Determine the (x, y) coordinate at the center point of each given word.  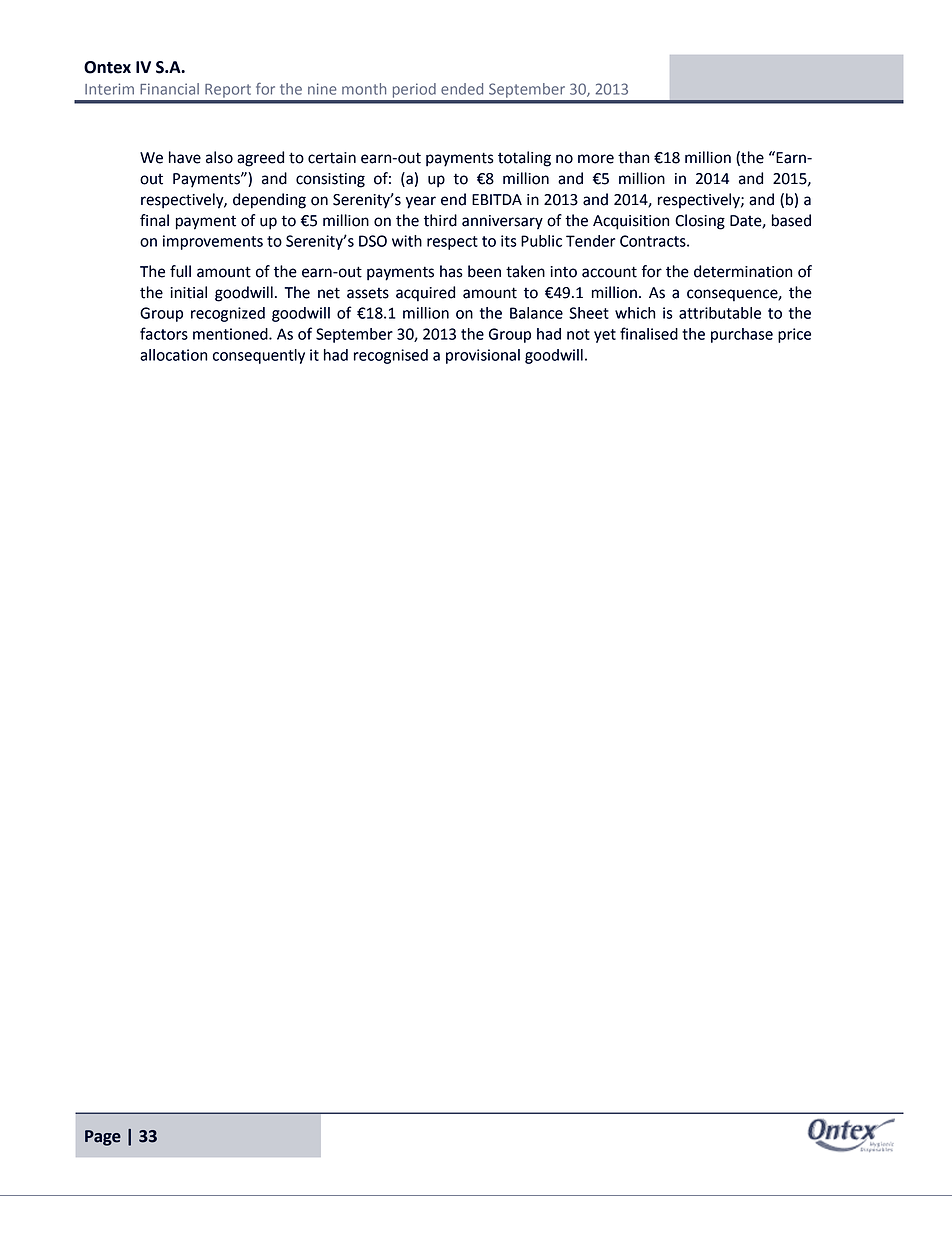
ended (462, 89)
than (633, 157)
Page (103, 1138)
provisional (483, 356)
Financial (169, 89)
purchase (742, 335)
